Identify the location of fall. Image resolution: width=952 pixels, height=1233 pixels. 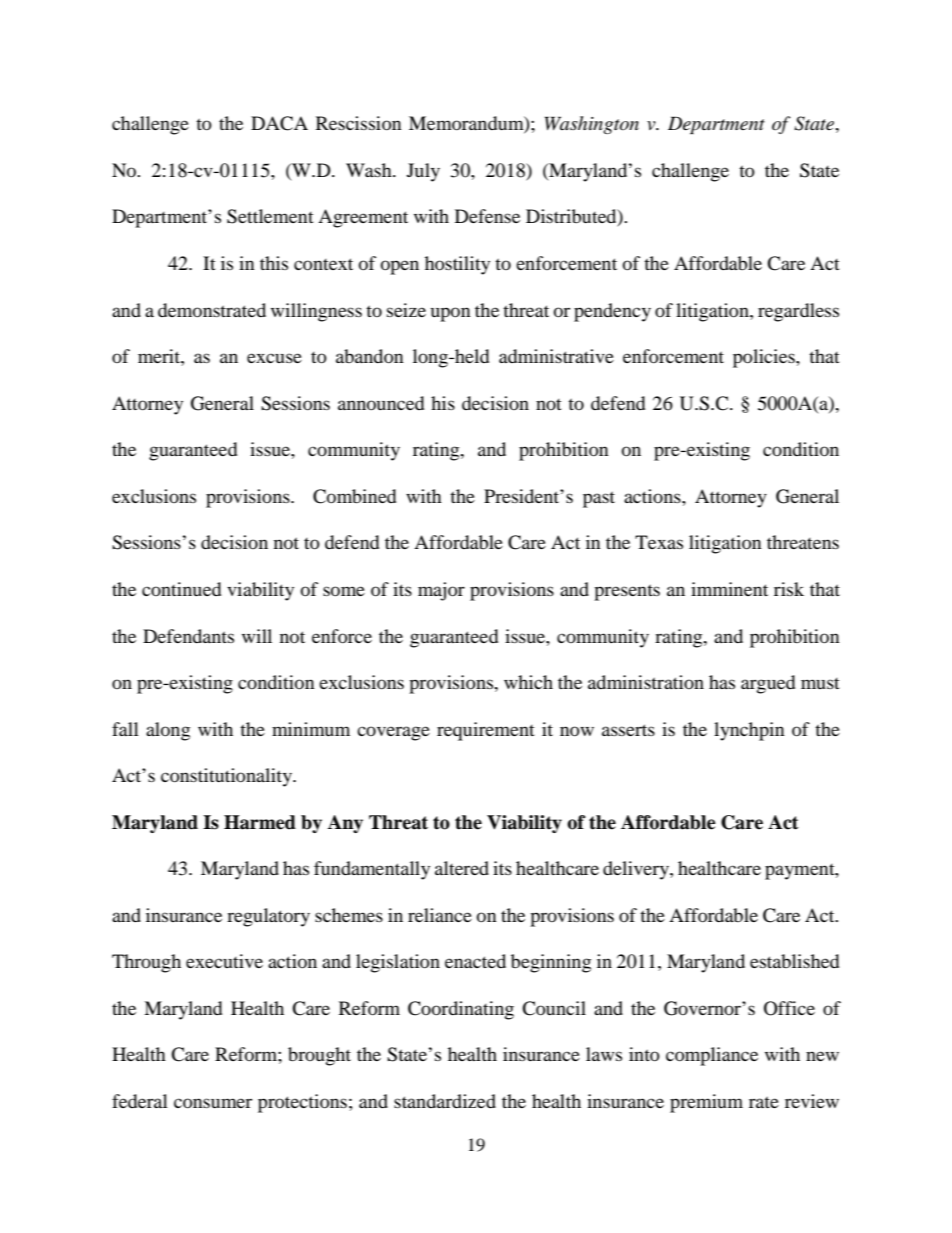
(125, 729).
